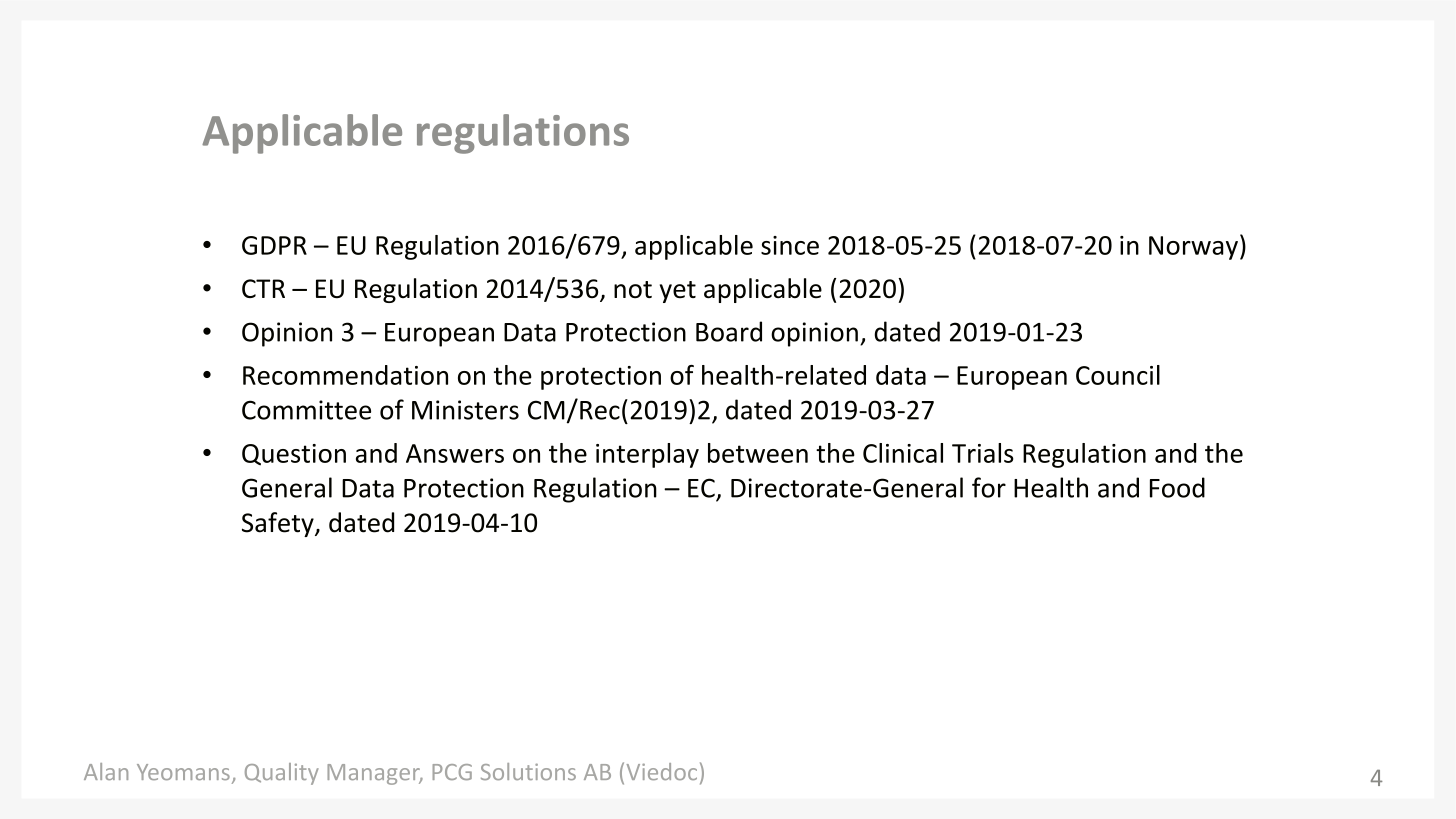 The image size is (1456, 819). Describe the element at coordinates (528, 771) in the screenshot. I see `Solutions` at that location.
